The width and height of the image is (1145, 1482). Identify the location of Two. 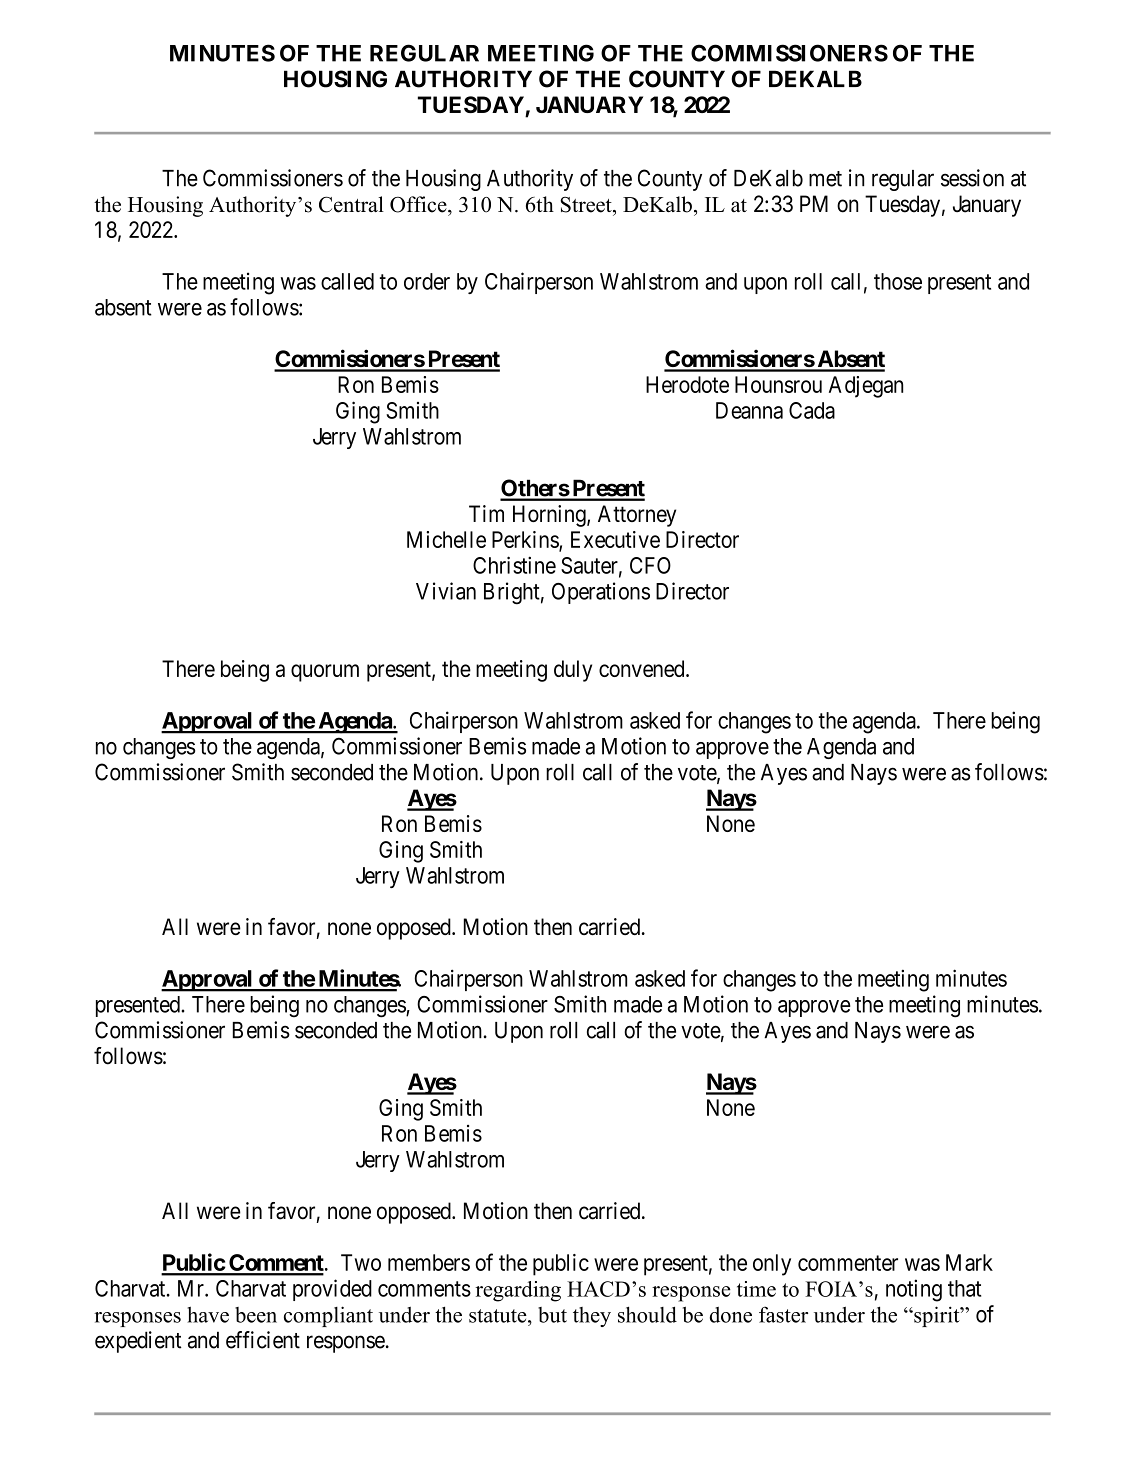
(361, 1262).
